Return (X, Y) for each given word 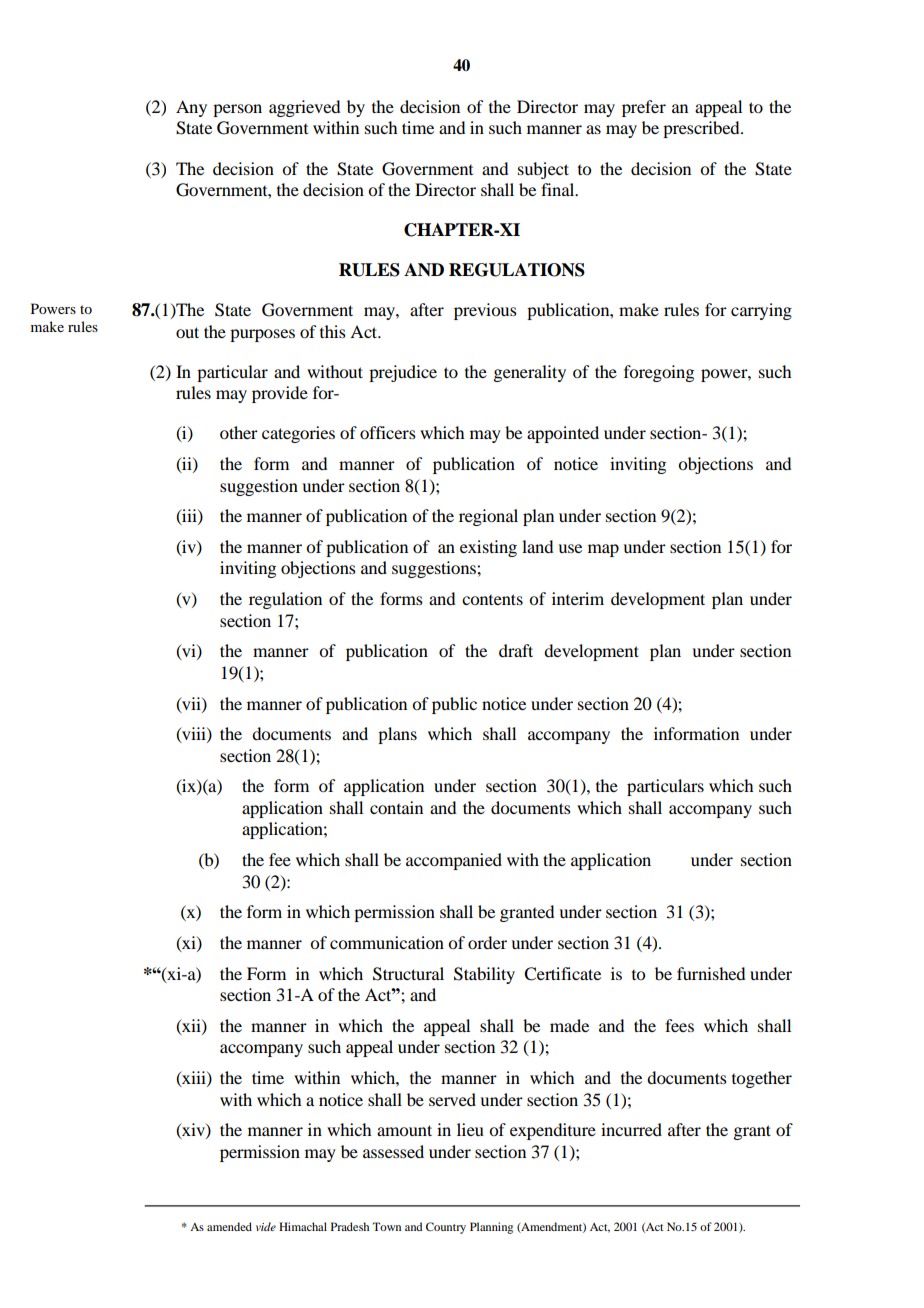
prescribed (702, 129)
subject (543, 170)
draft (516, 650)
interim (578, 598)
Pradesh (350, 1226)
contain (396, 807)
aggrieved (304, 108)
